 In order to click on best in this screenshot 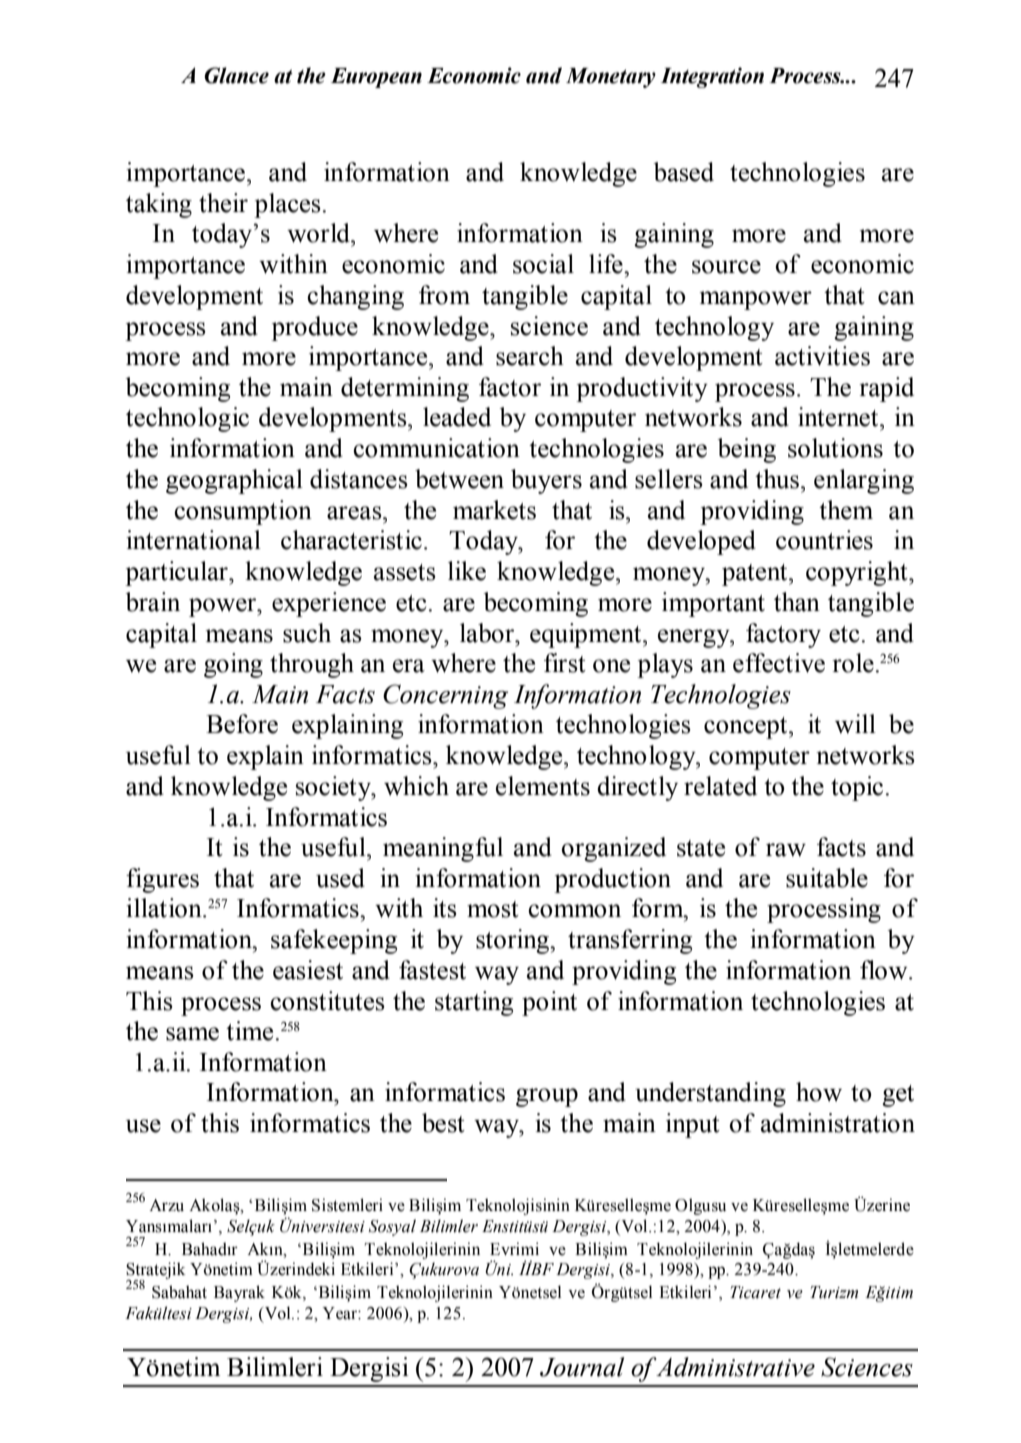, I will do `click(443, 1123)`.
